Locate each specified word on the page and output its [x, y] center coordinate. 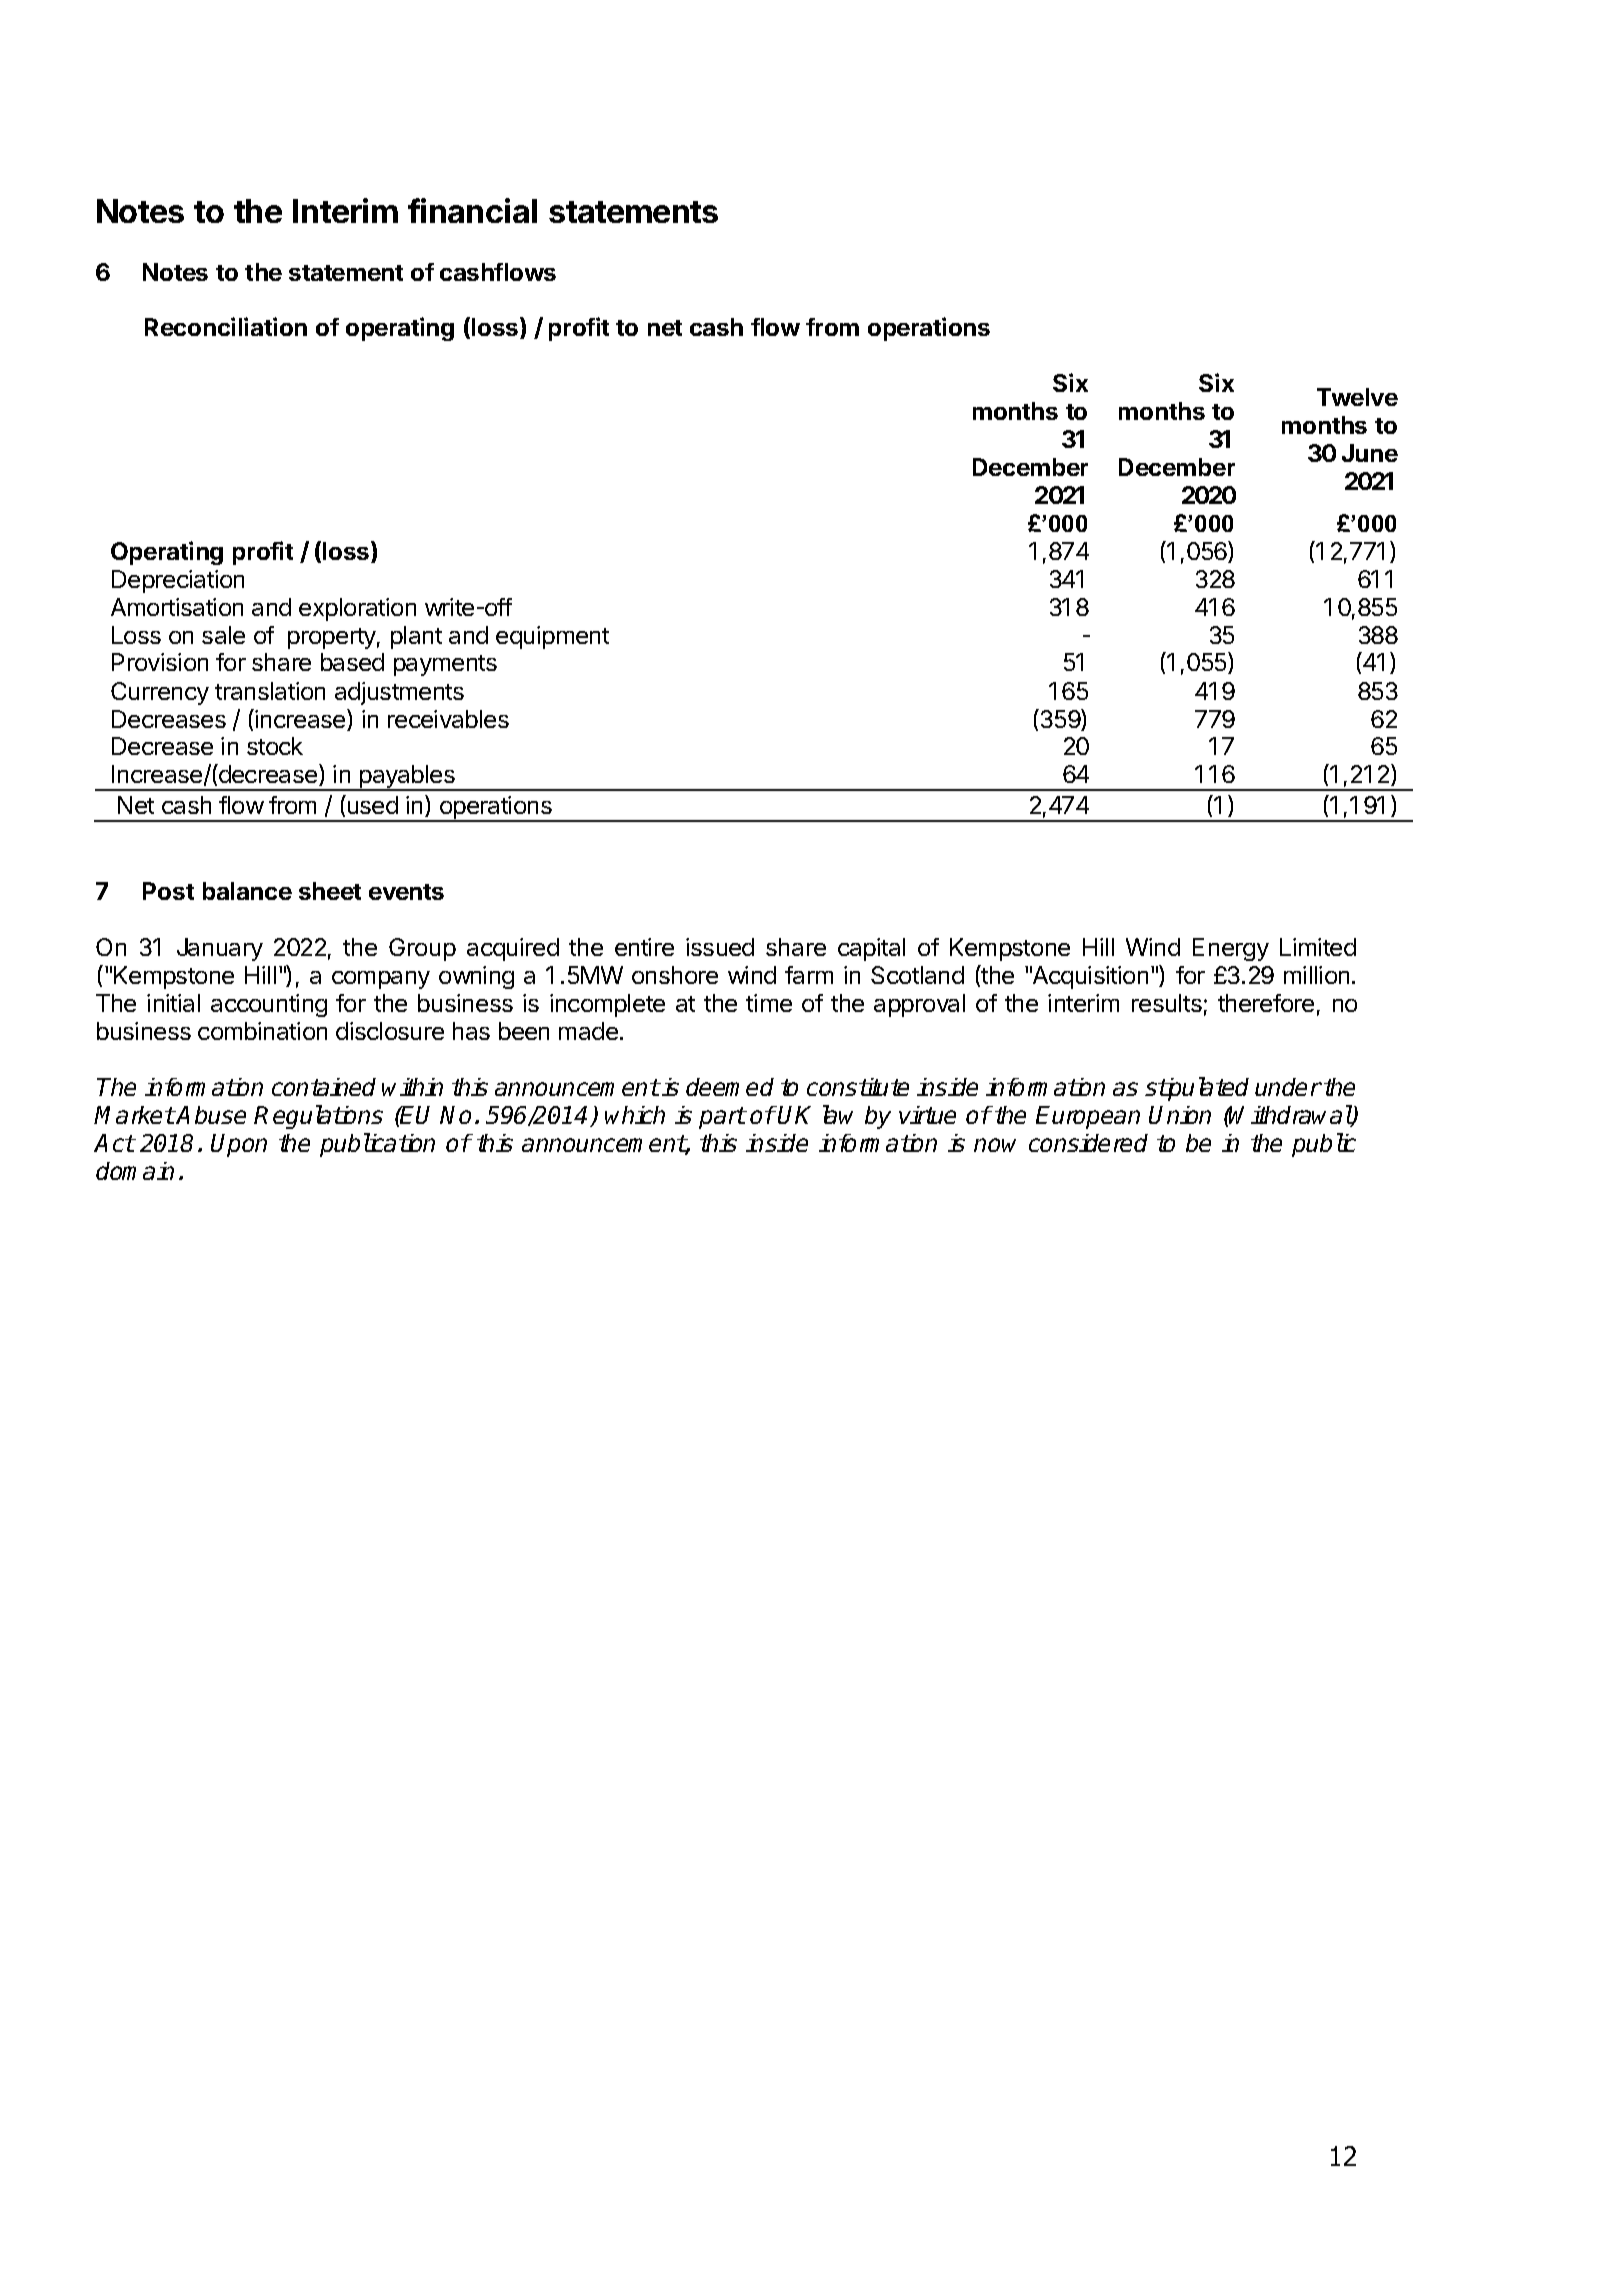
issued [720, 947]
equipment [552, 637]
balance [247, 891]
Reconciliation [226, 326]
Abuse [211, 1115]
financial [472, 210]
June [1370, 453]
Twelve [1357, 397]
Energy [1231, 949]
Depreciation [178, 581]
